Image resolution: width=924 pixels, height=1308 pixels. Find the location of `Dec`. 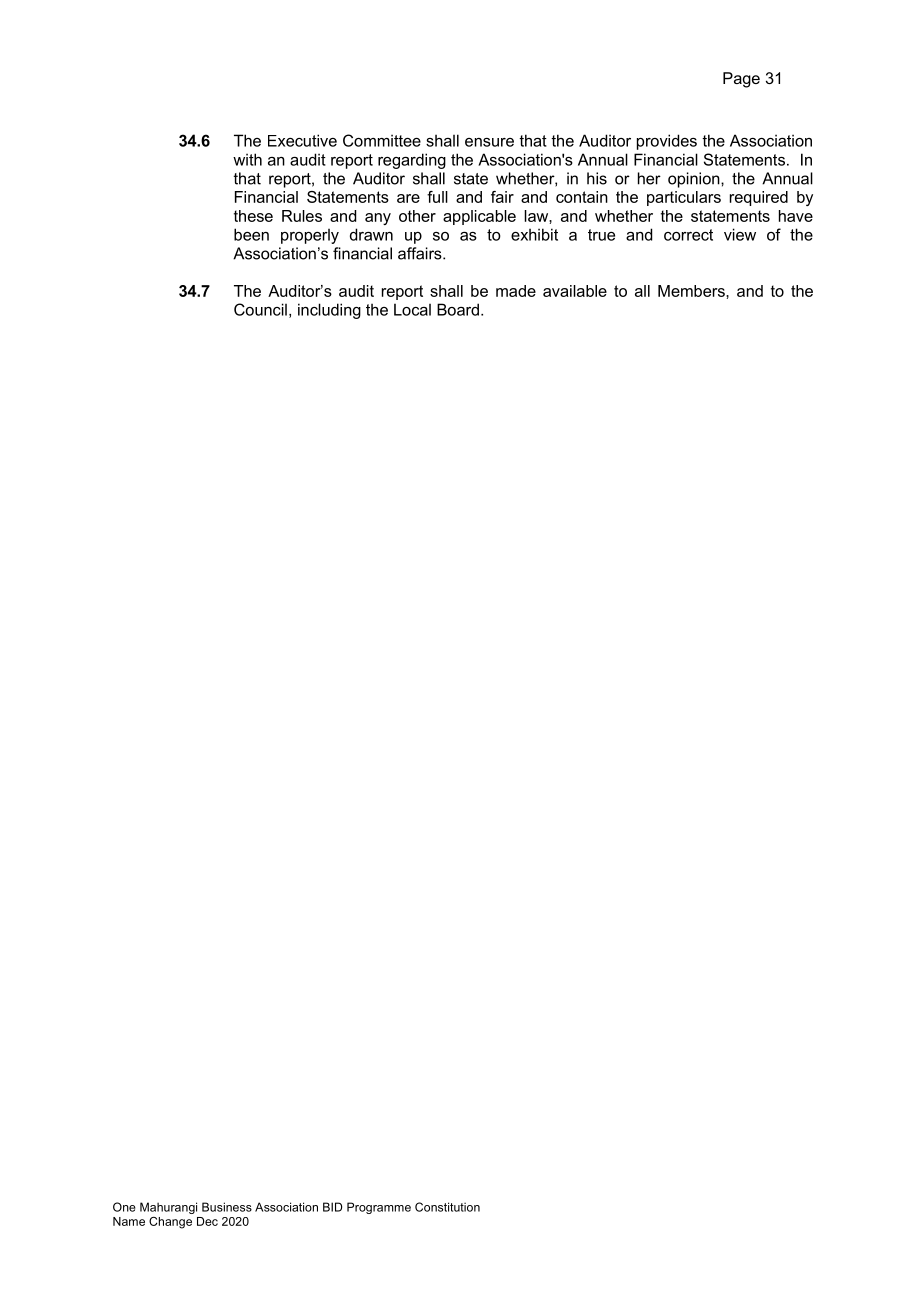

Dec is located at coordinates (207, 1221).
